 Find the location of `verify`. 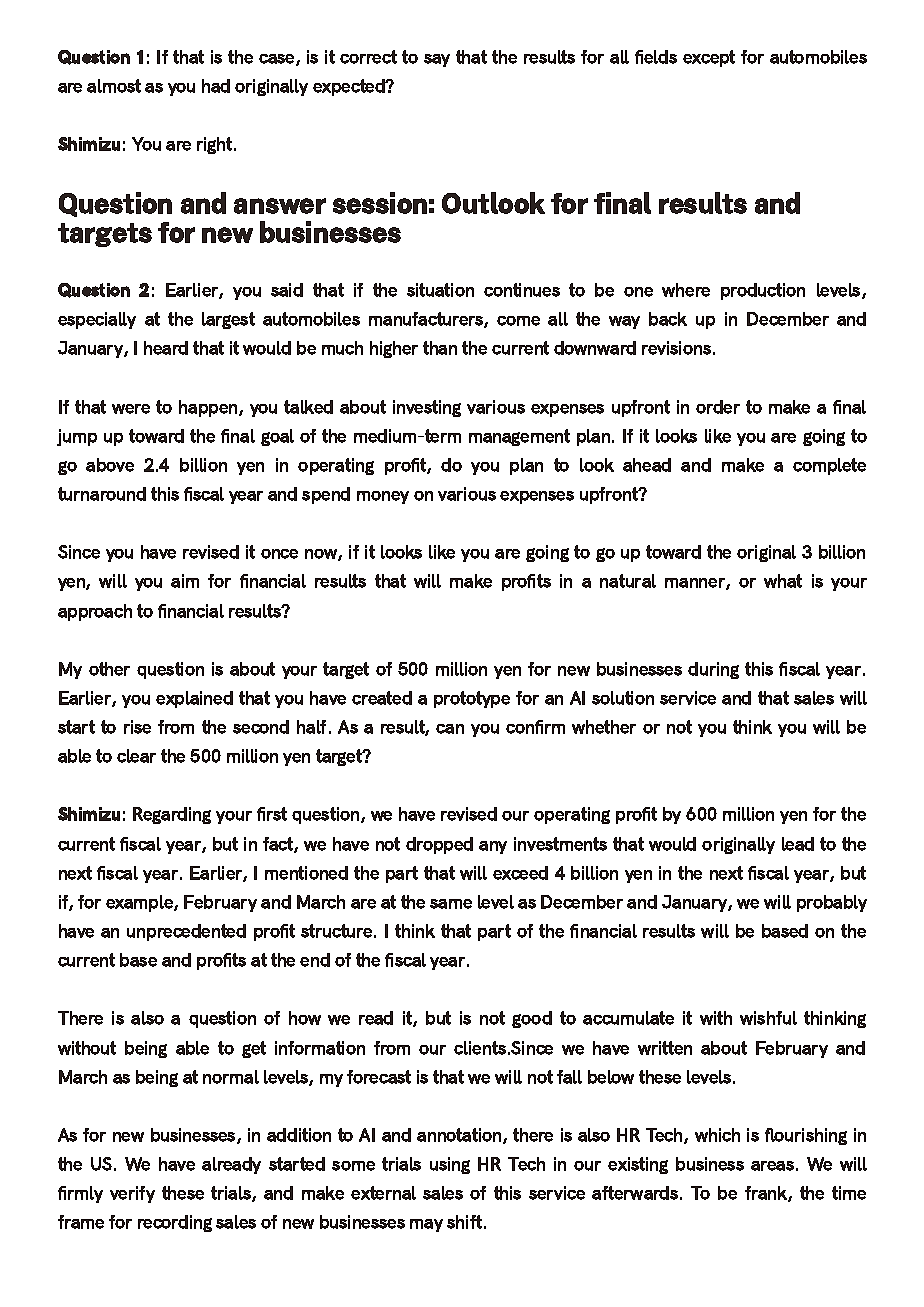

verify is located at coordinates (132, 1194).
